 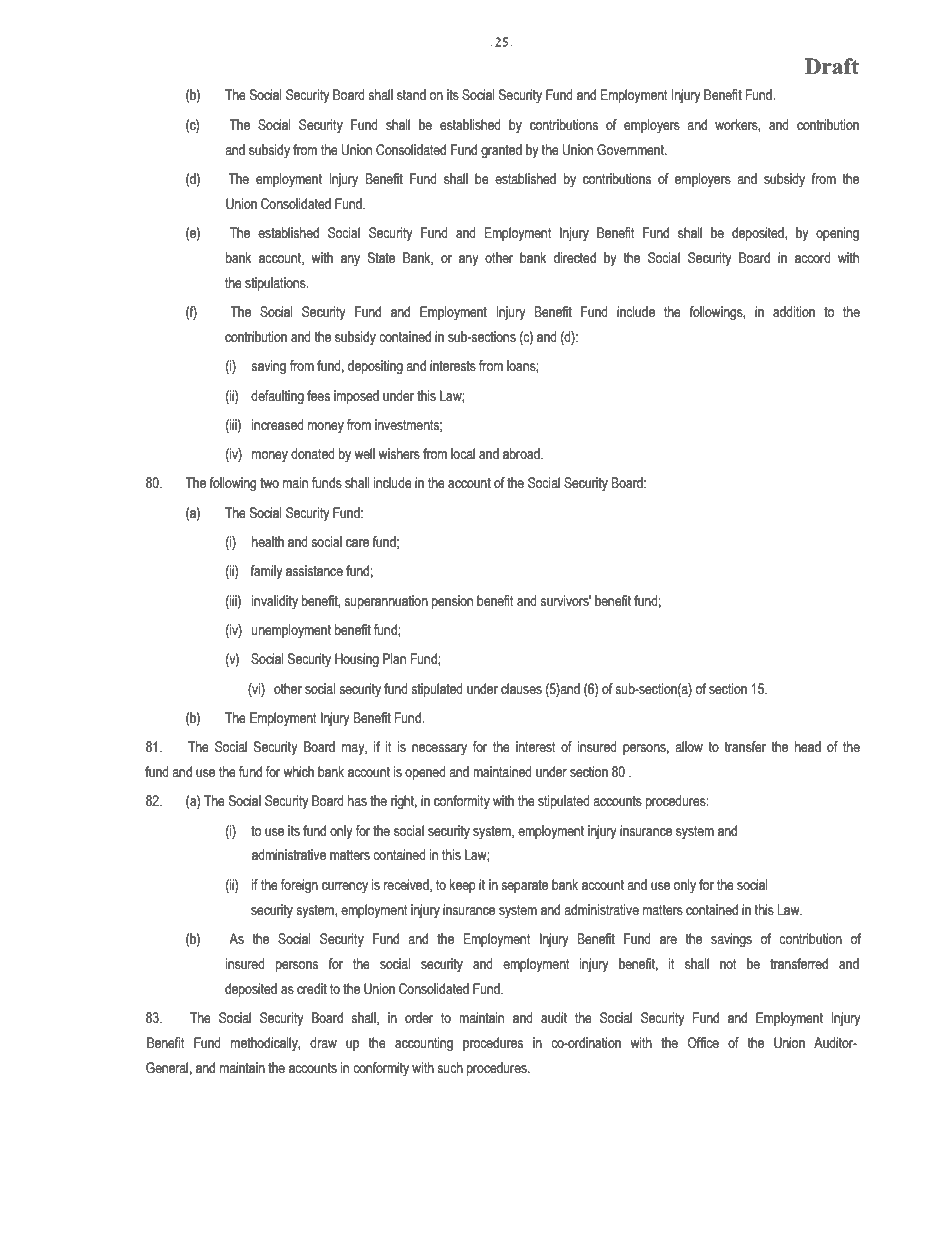 I want to click on draw, so click(x=323, y=1043).
